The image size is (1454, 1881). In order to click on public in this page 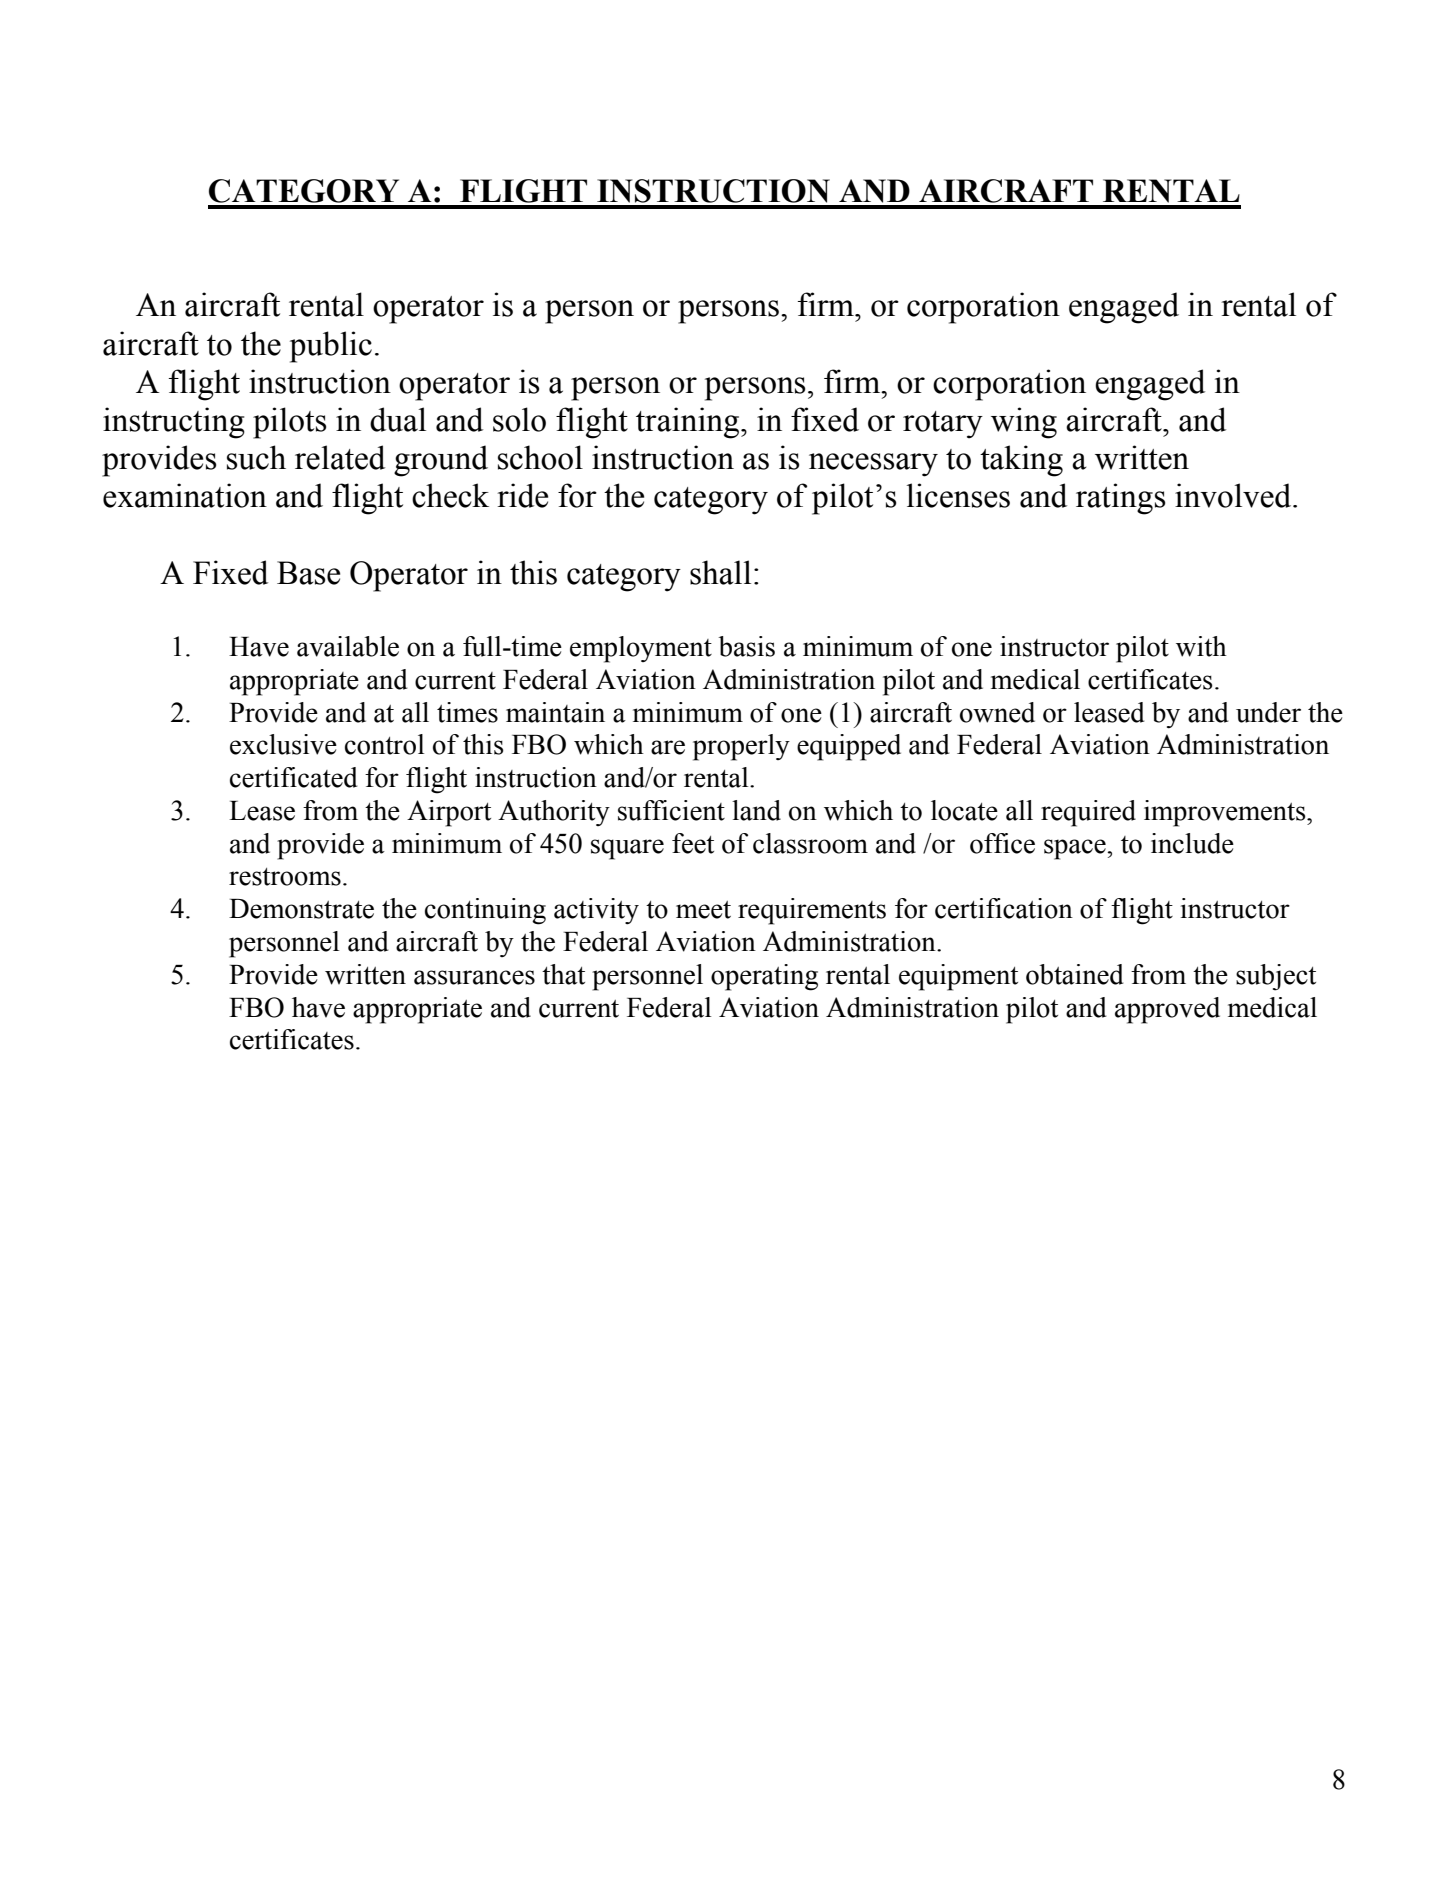, I will do `click(331, 347)`.
